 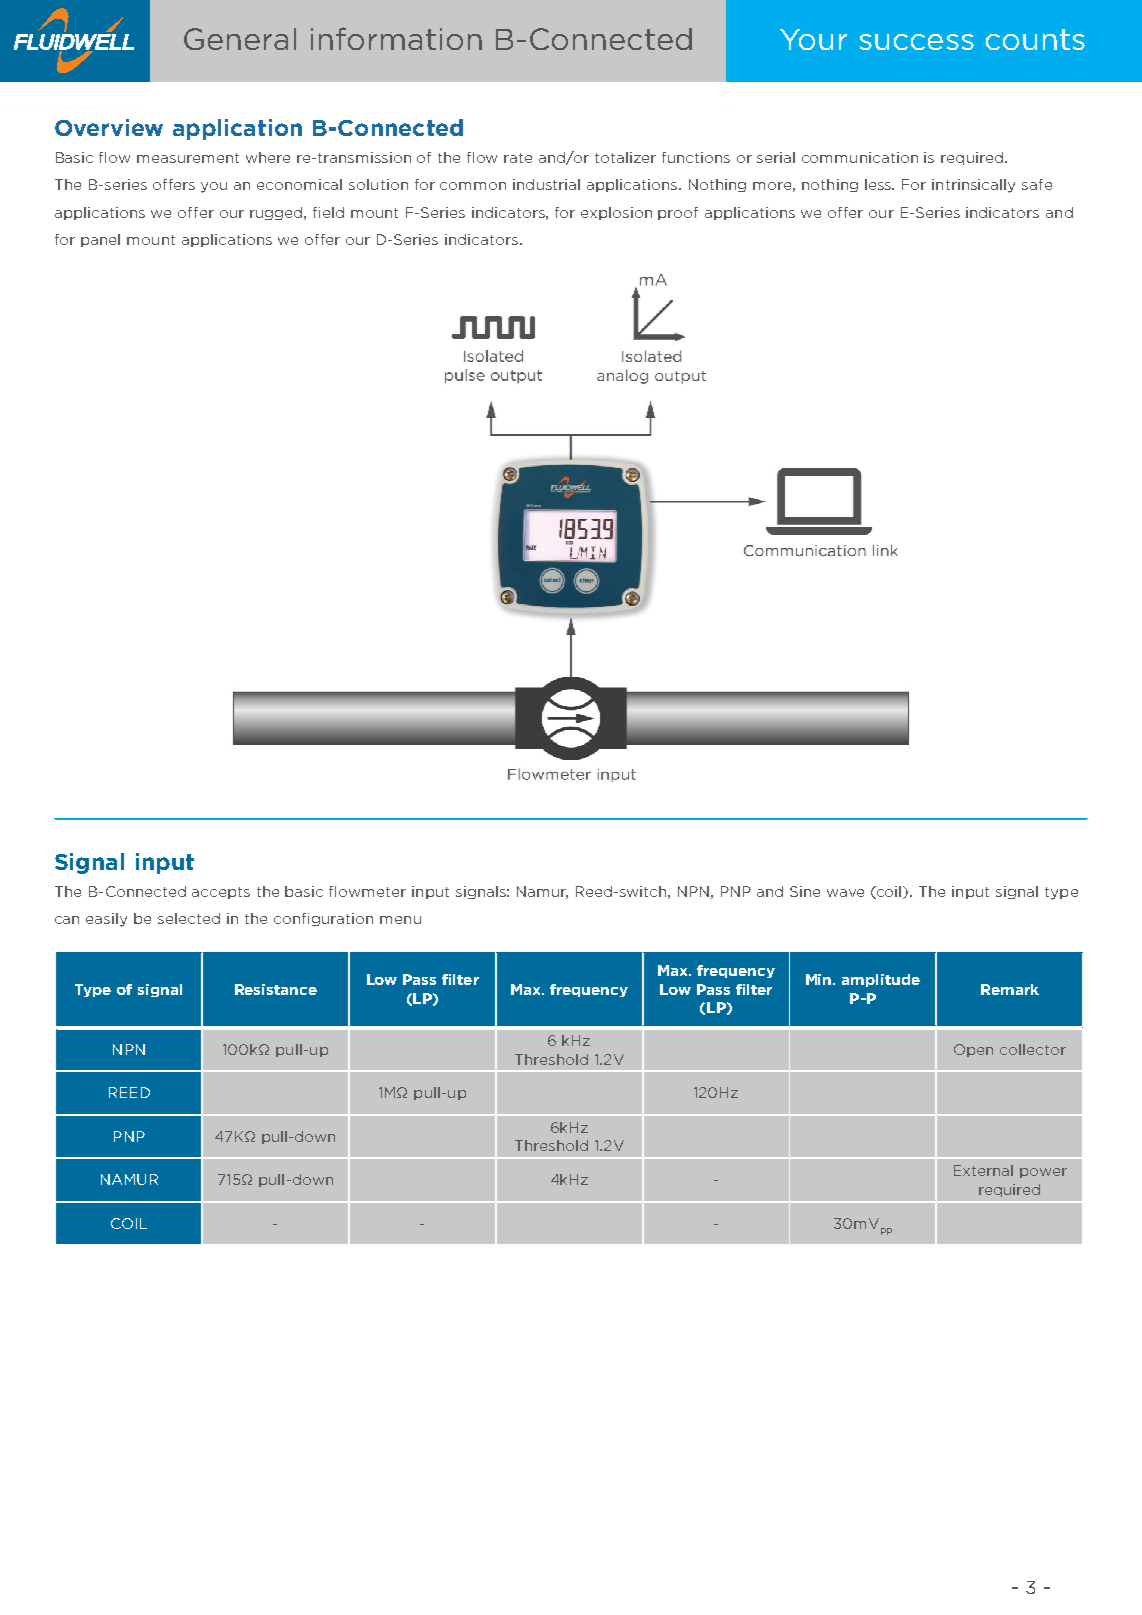 What do you see at coordinates (983, 1170) in the document?
I see `External` at bounding box center [983, 1170].
